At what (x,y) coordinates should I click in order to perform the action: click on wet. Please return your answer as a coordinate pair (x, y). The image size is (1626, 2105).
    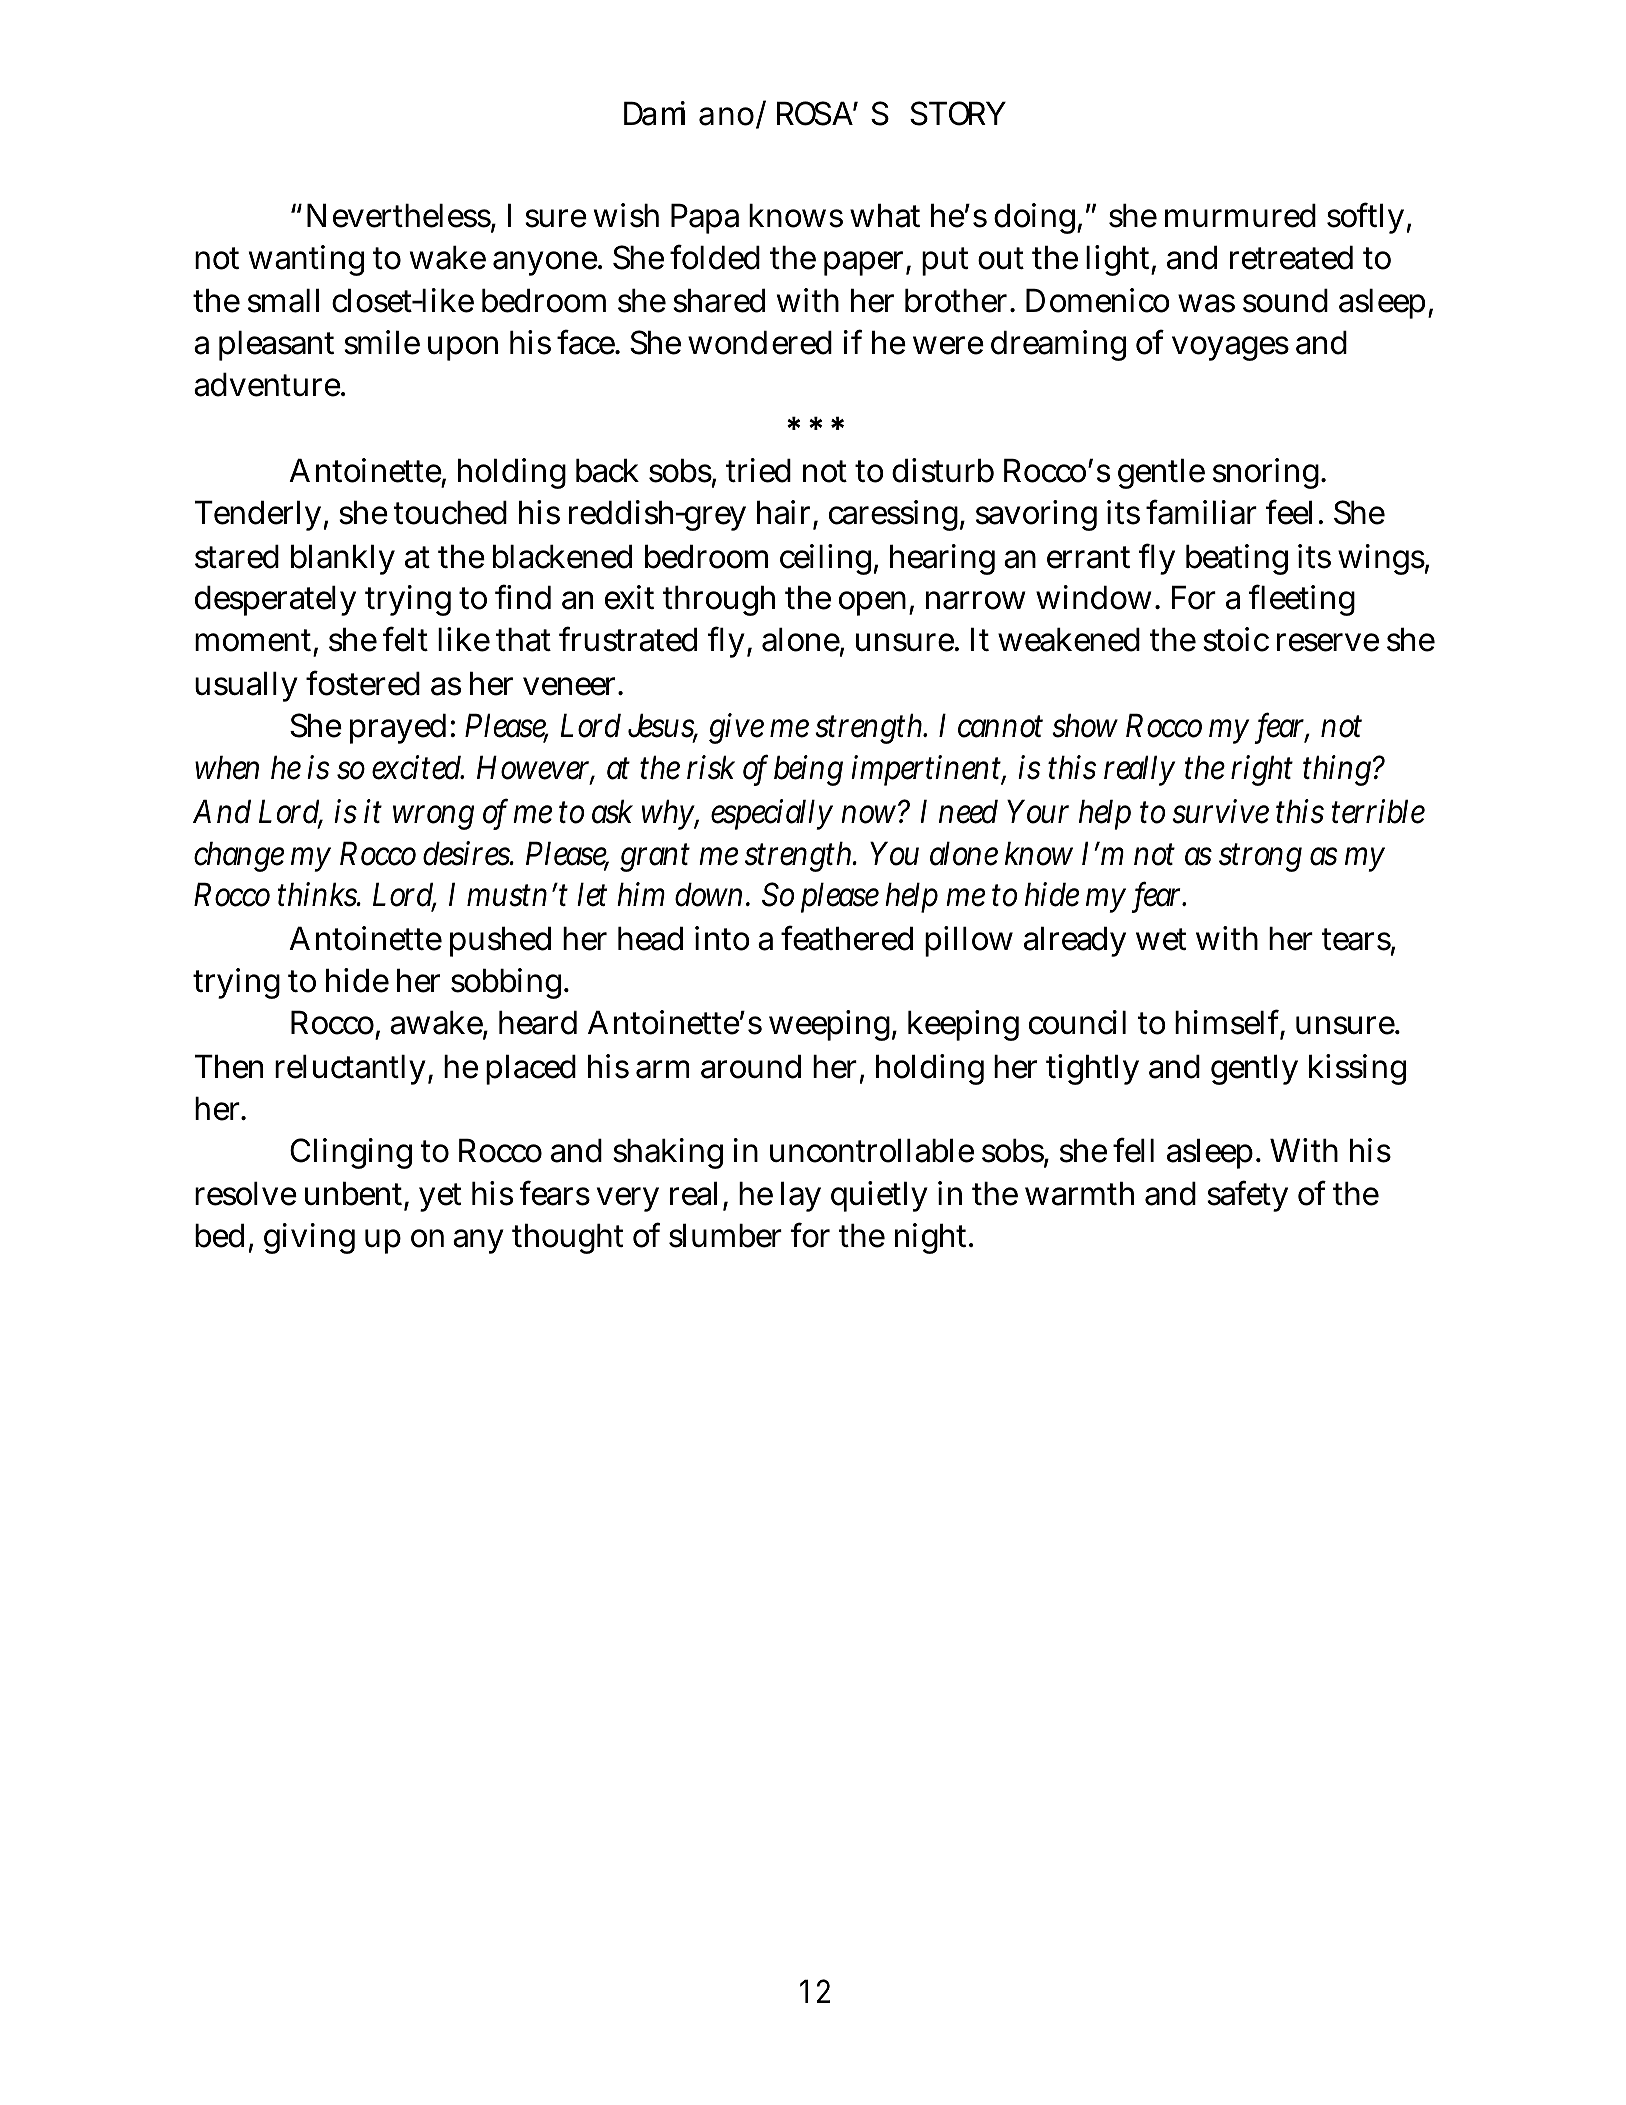
    Looking at the image, I should click on (1161, 940).
